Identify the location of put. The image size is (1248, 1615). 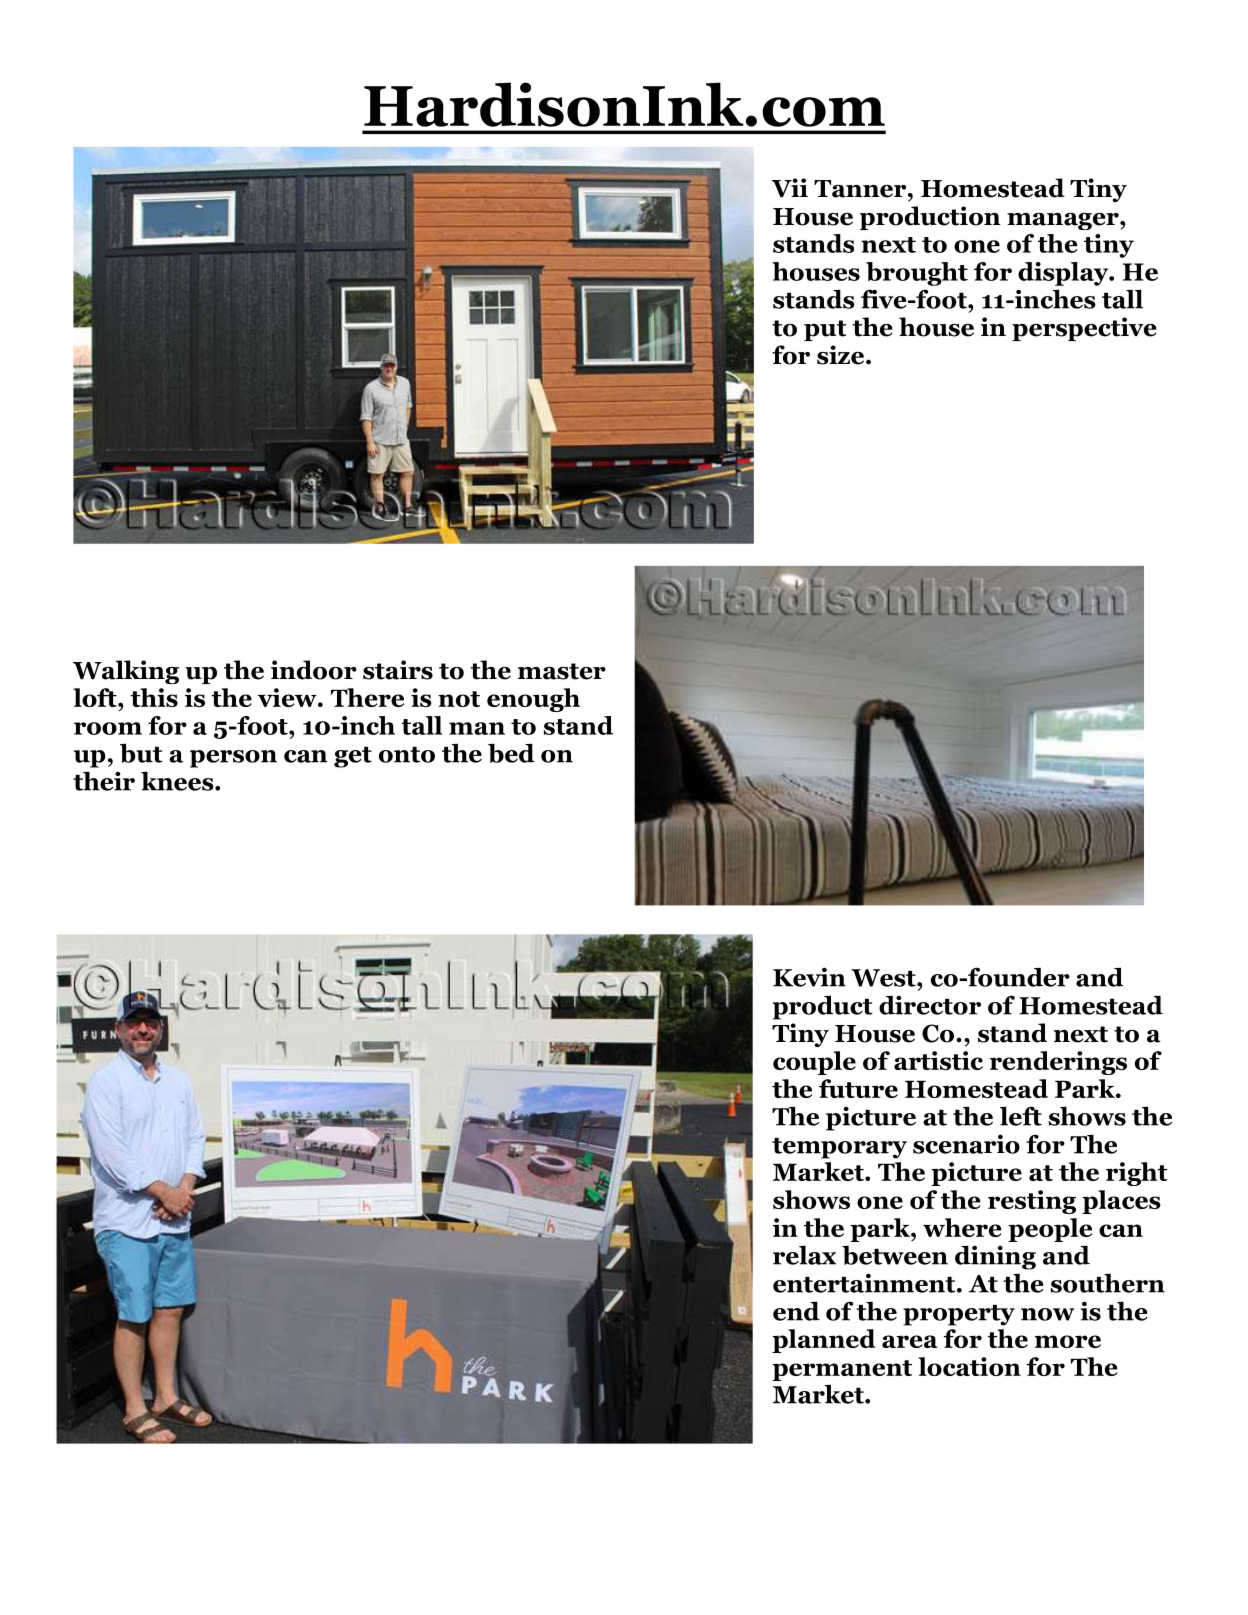
(825, 330).
